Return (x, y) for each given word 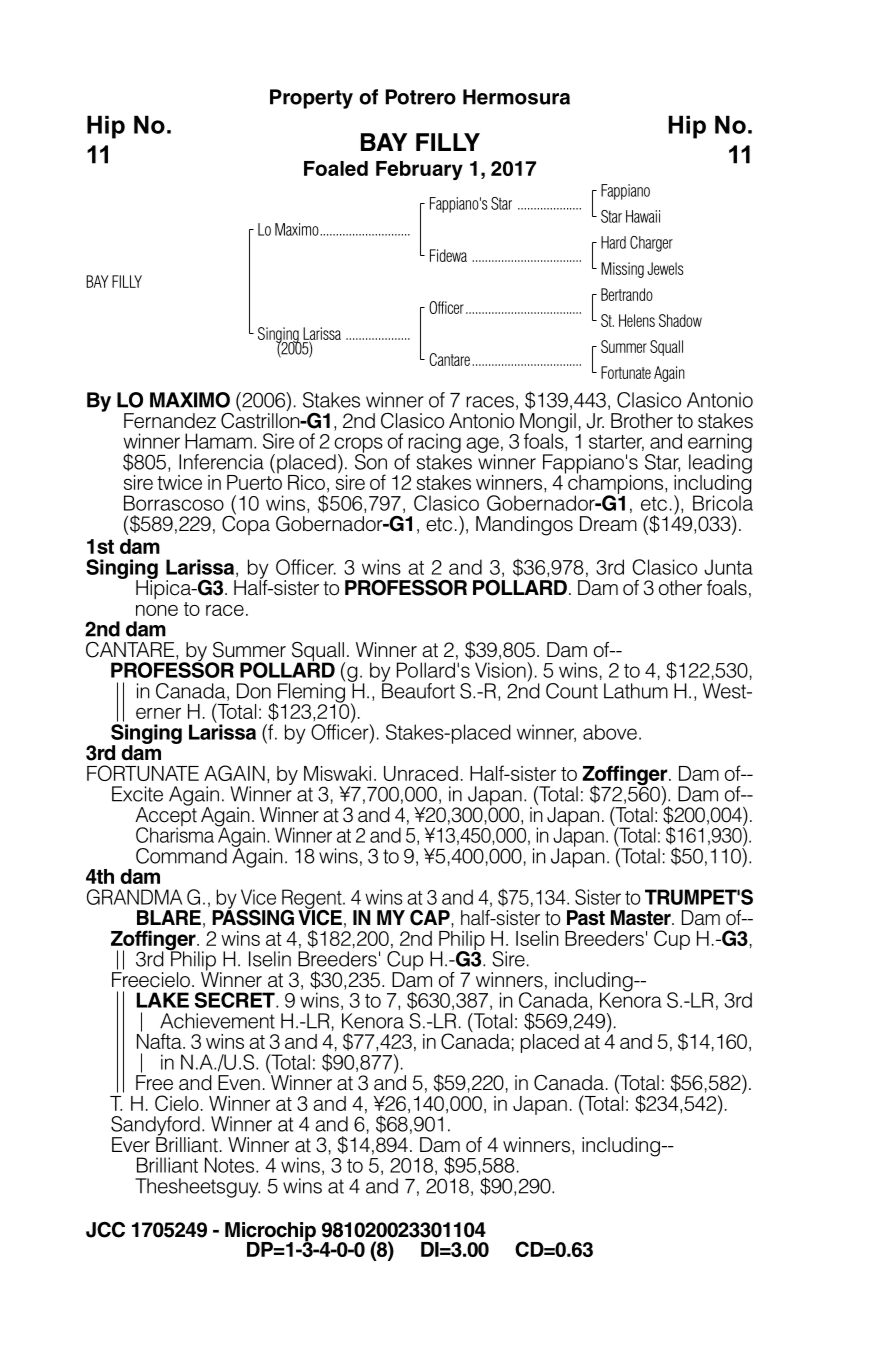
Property (311, 99)
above (610, 732)
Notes (231, 1165)
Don (254, 691)
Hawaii (643, 216)
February (419, 170)
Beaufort (418, 690)
